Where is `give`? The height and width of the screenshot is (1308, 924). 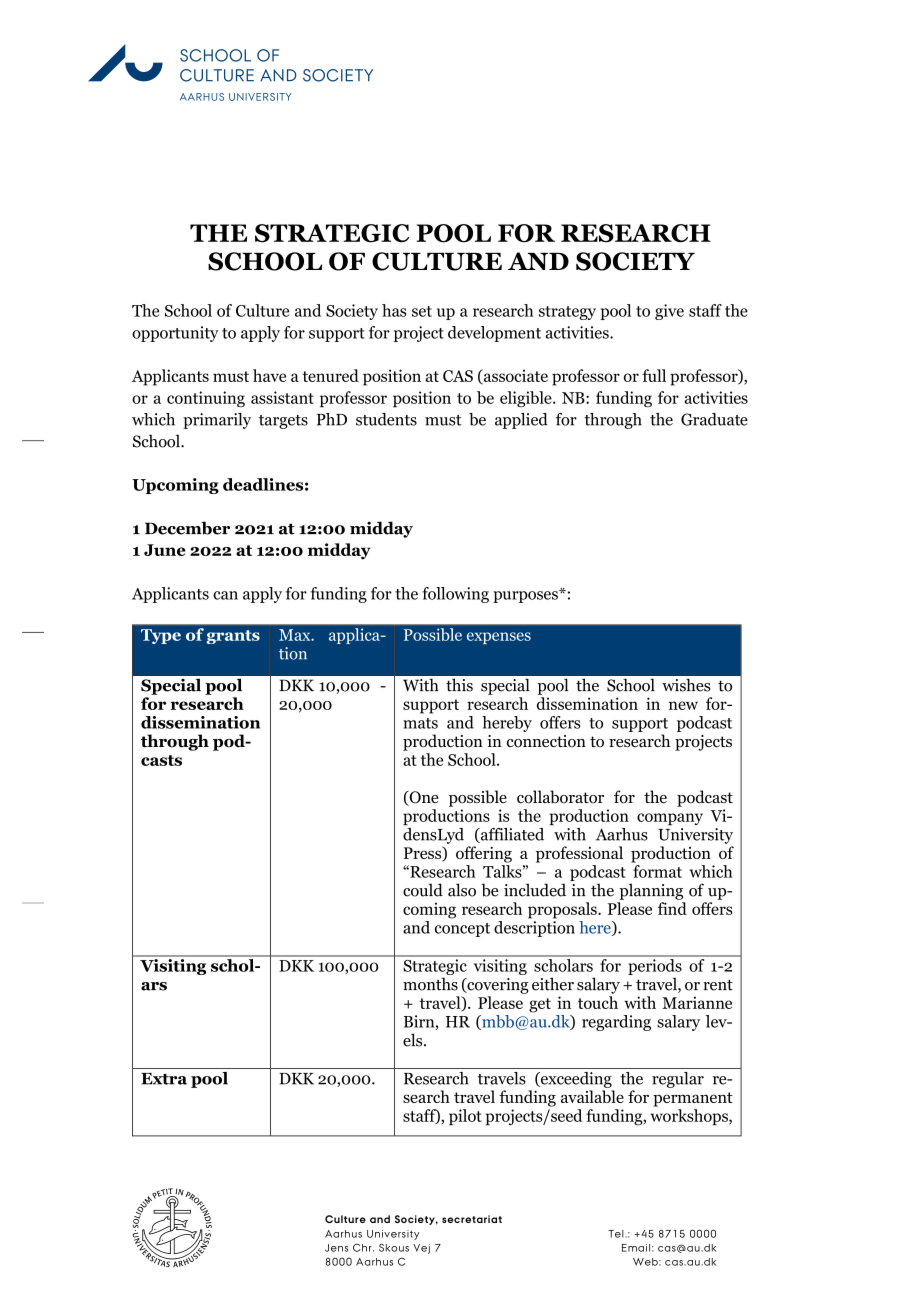 give is located at coordinates (669, 312).
